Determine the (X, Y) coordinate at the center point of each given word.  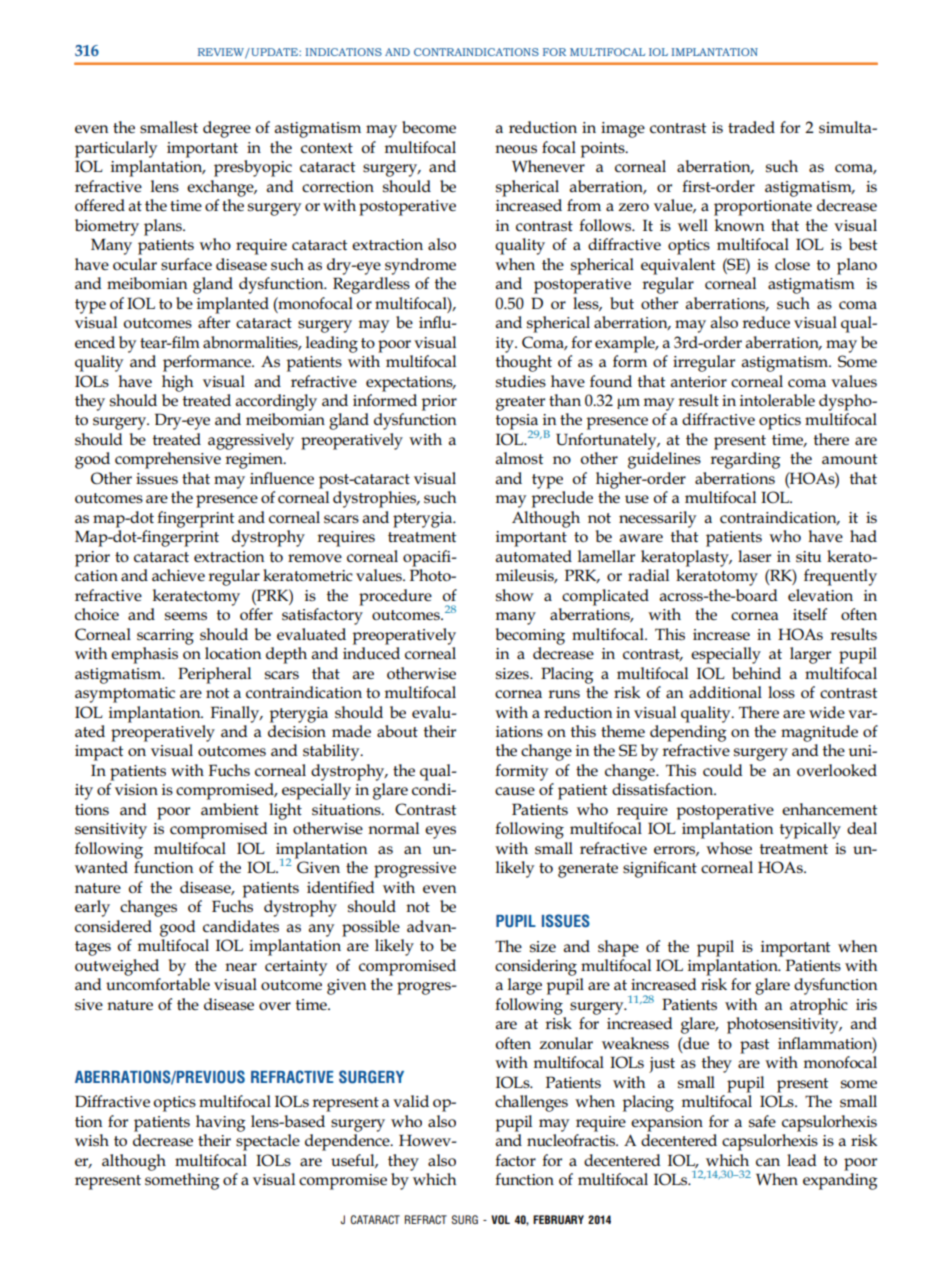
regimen (255, 461)
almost (519, 458)
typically (810, 830)
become (429, 127)
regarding (745, 460)
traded (751, 127)
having (221, 1123)
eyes (440, 832)
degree (227, 129)
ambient (230, 809)
